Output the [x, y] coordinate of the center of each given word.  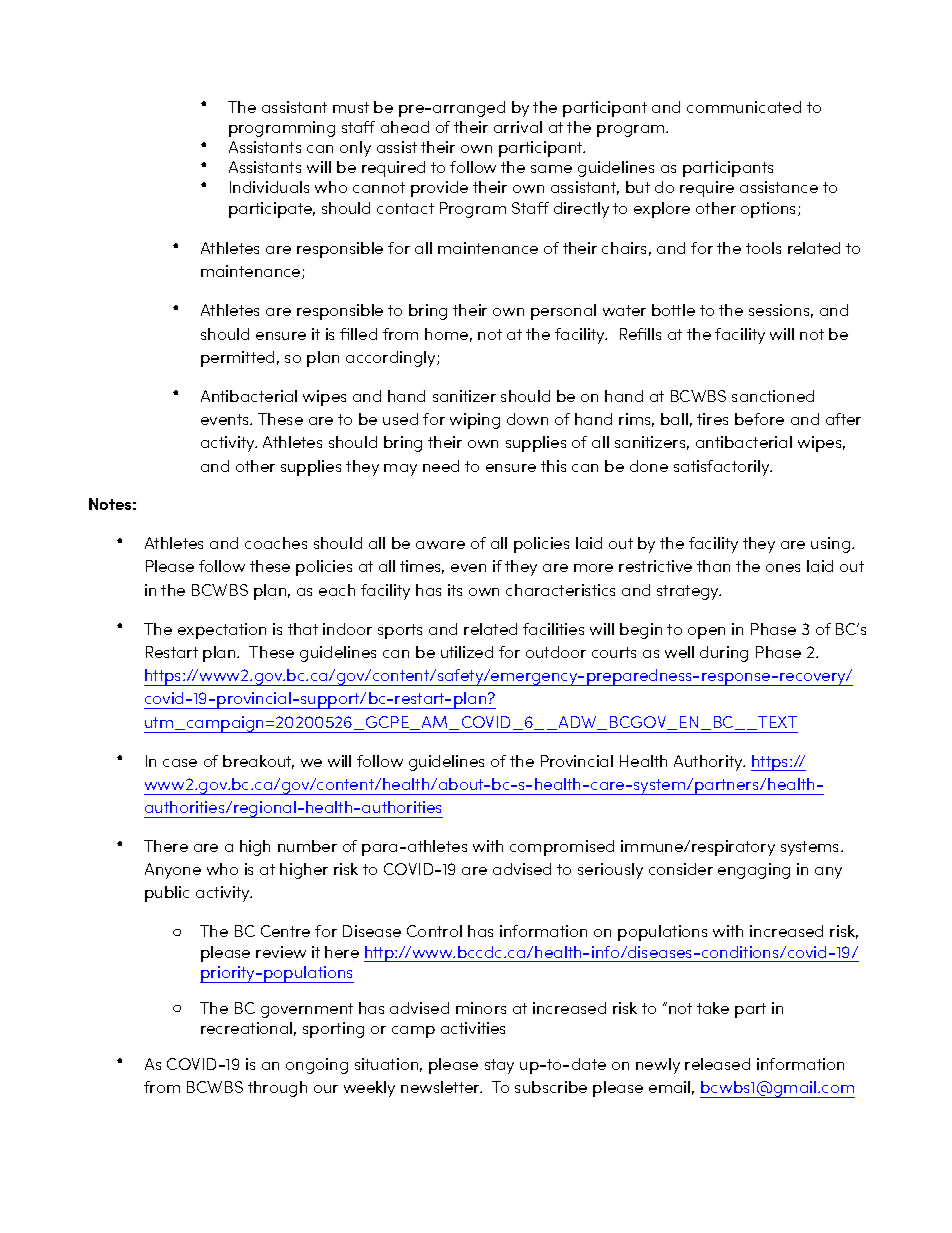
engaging [754, 871]
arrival [518, 127]
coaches [276, 543]
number [307, 846]
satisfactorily [723, 468]
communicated [744, 107]
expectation [222, 631]
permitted [237, 359]
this [553, 466]
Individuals [269, 187]
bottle [673, 310]
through [277, 1089]
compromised [562, 848]
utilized [467, 652]
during [724, 654]
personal [563, 312]
